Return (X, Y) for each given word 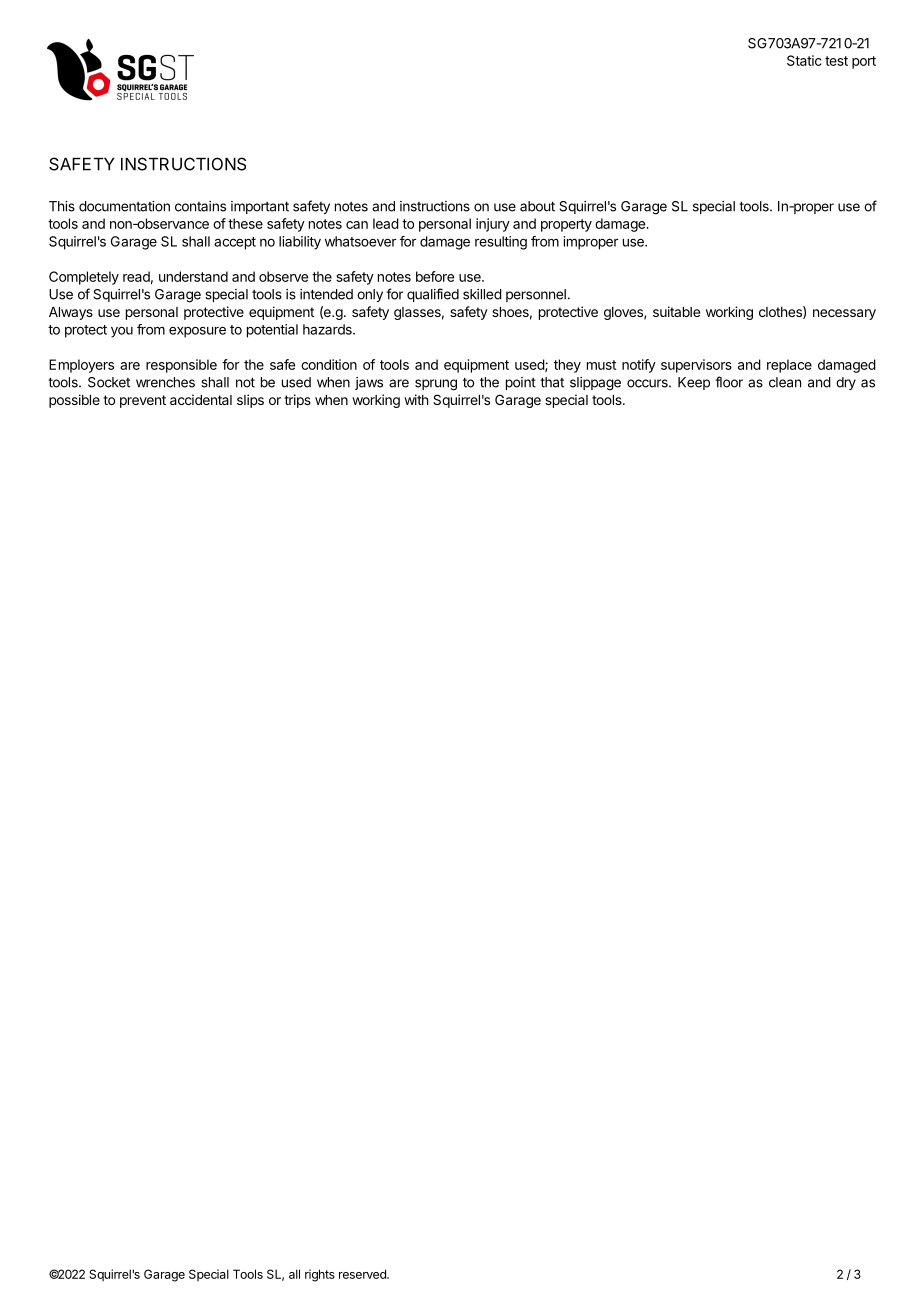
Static (804, 60)
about (537, 206)
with (416, 399)
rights (320, 1275)
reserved (363, 1274)
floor (729, 382)
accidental (201, 399)
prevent (143, 401)
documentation (124, 206)
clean (785, 382)
